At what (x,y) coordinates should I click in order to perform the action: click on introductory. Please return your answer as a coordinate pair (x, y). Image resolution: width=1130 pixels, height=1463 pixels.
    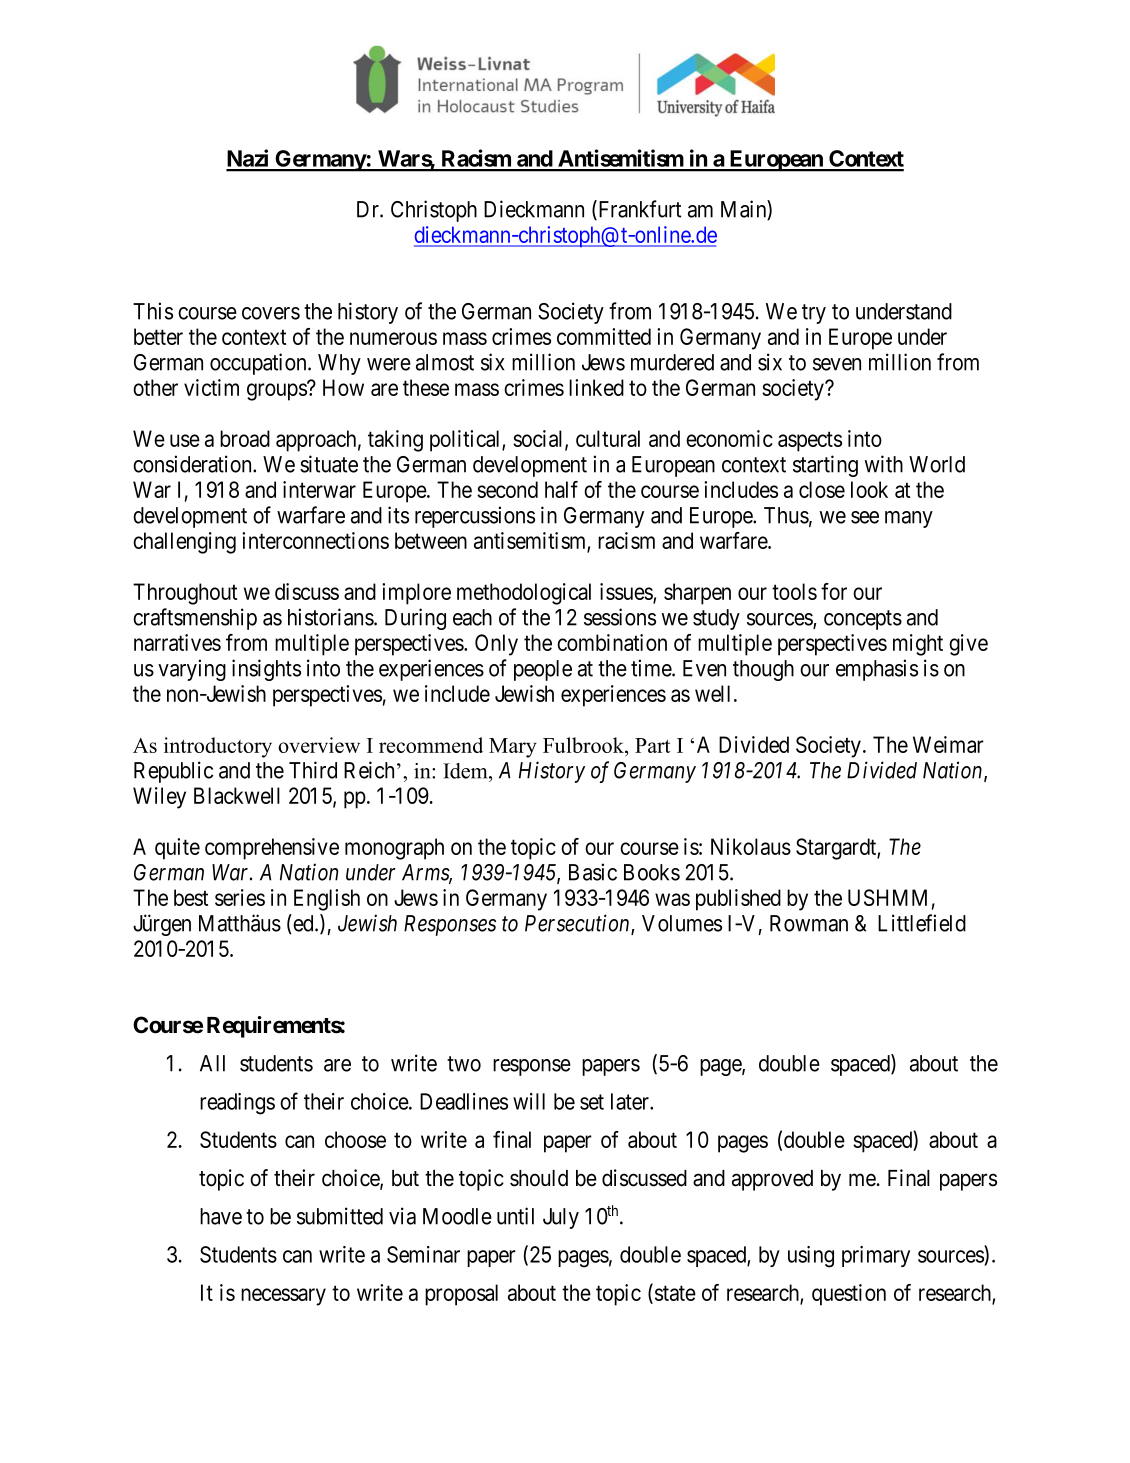
    Looking at the image, I should click on (218, 747).
